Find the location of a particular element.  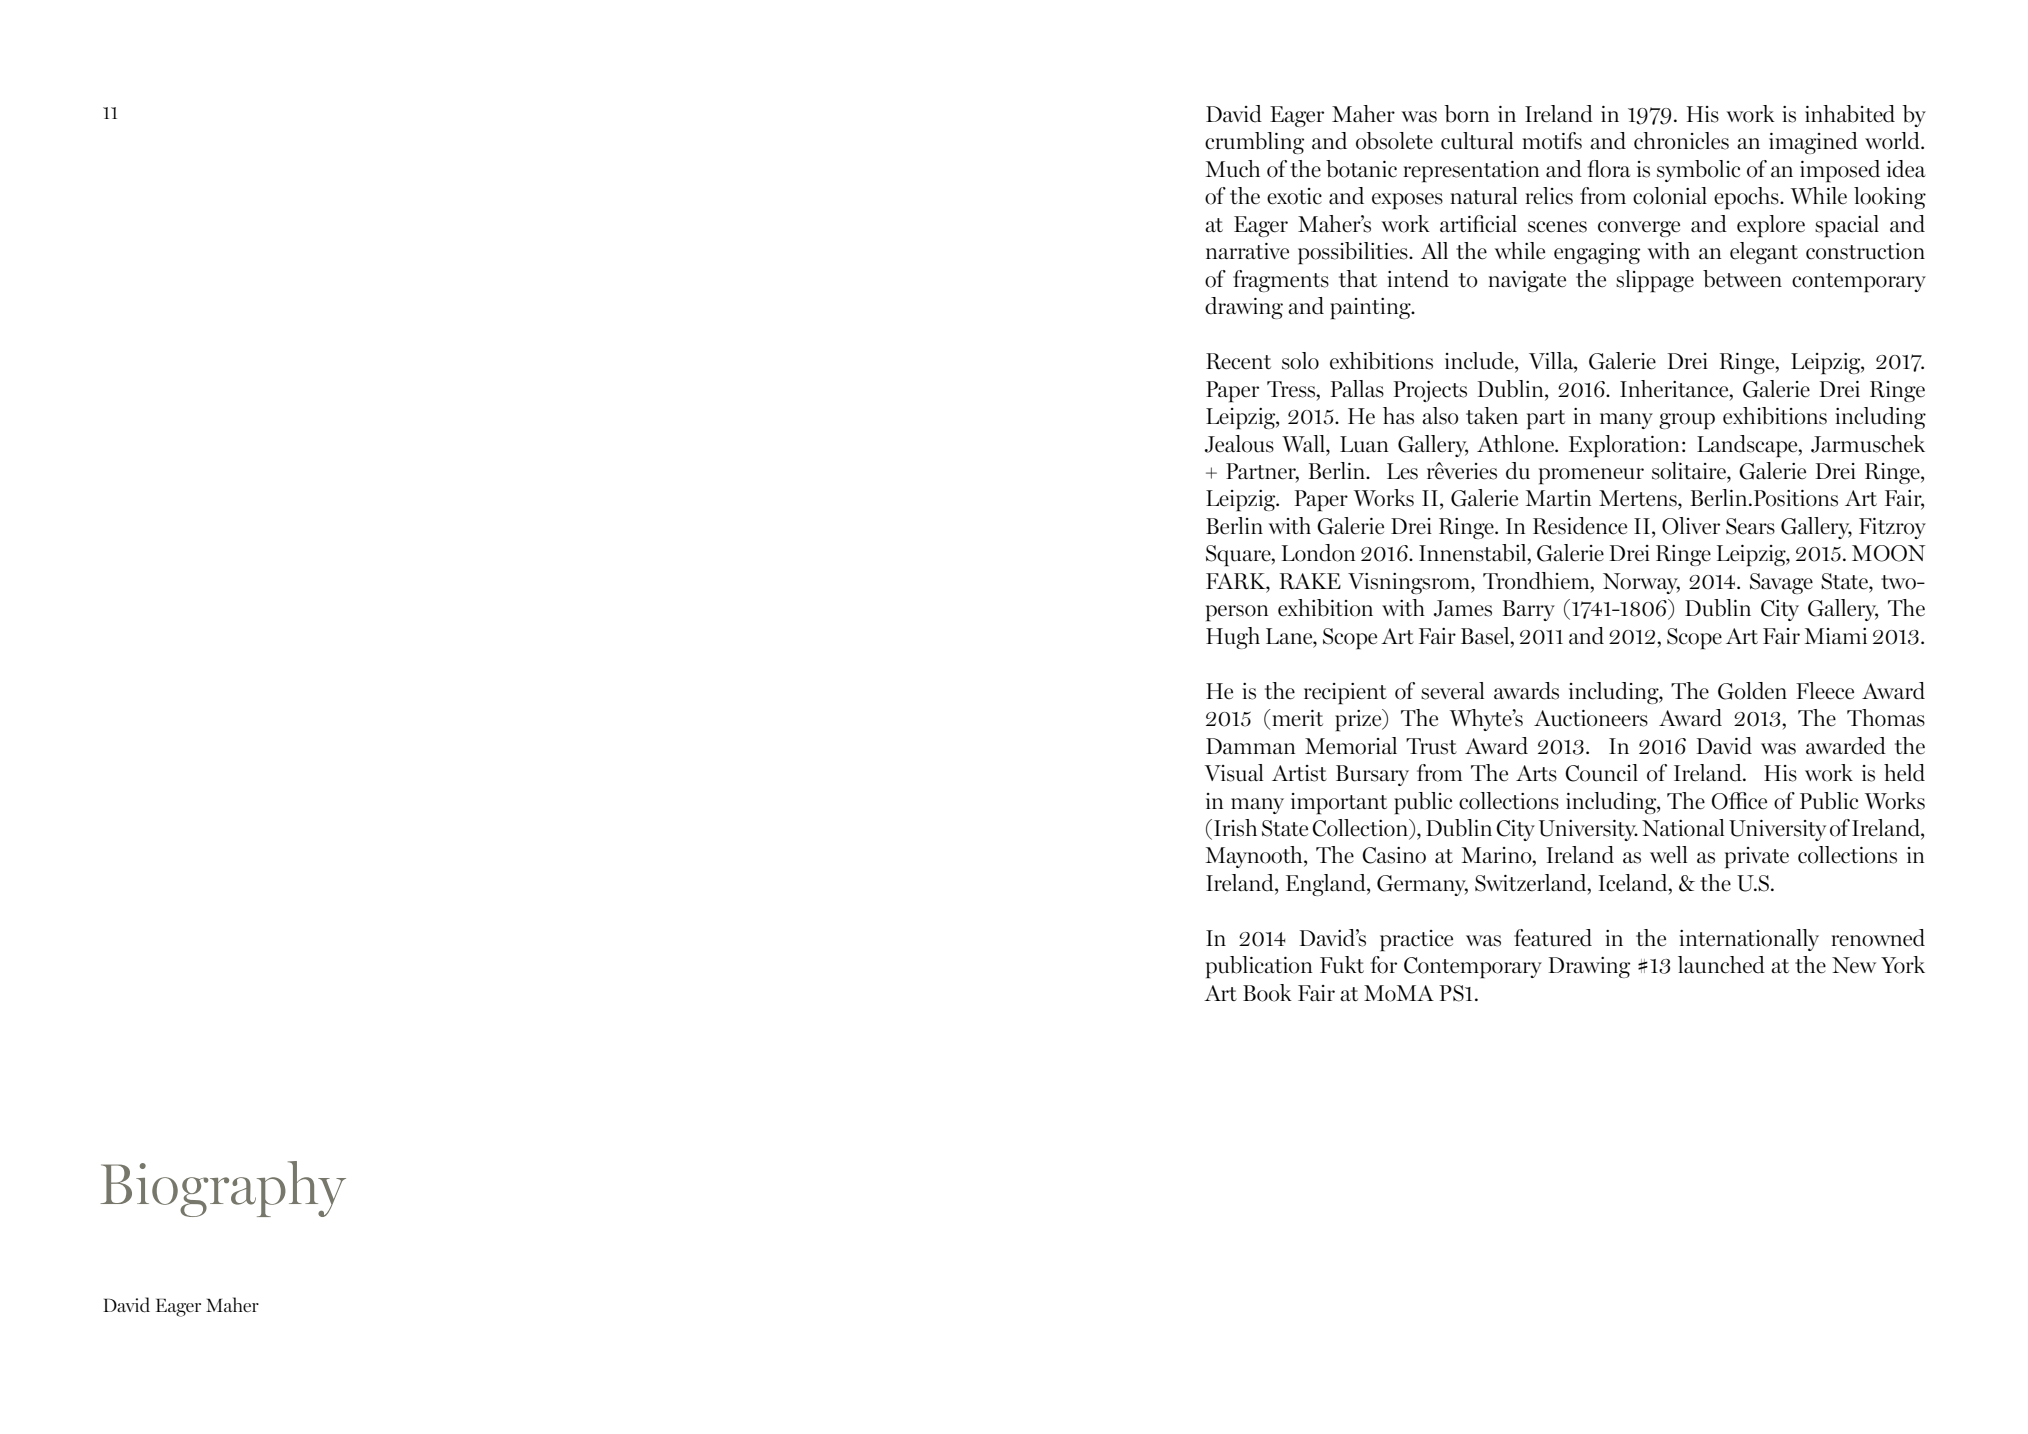

chronicles is located at coordinates (1681, 141).
